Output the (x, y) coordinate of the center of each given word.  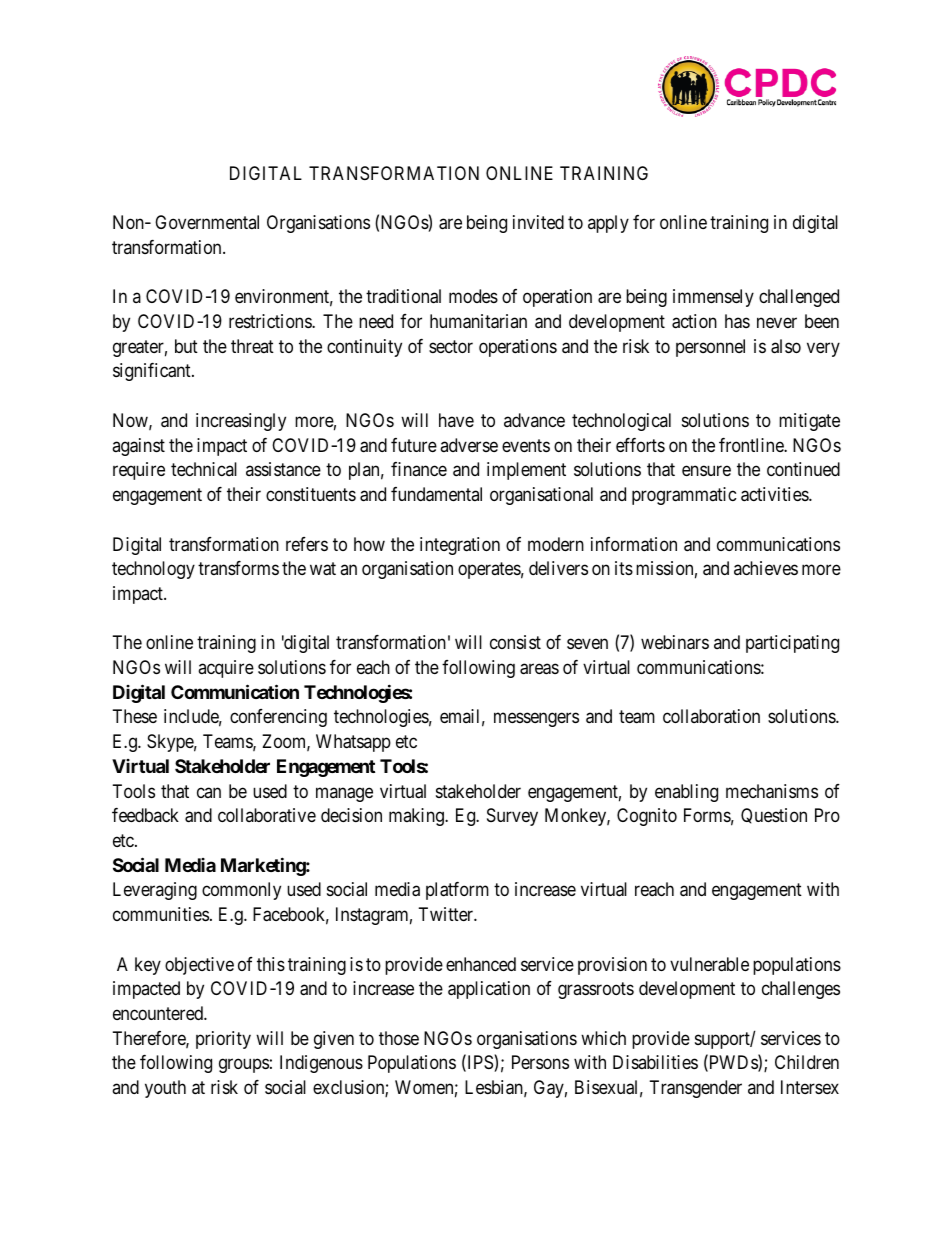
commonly (241, 891)
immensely (713, 298)
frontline (752, 445)
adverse (469, 445)
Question (774, 816)
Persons (540, 1062)
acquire (226, 669)
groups (244, 1066)
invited (538, 222)
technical (204, 469)
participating (792, 644)
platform (457, 891)
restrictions (271, 321)
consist (515, 642)
